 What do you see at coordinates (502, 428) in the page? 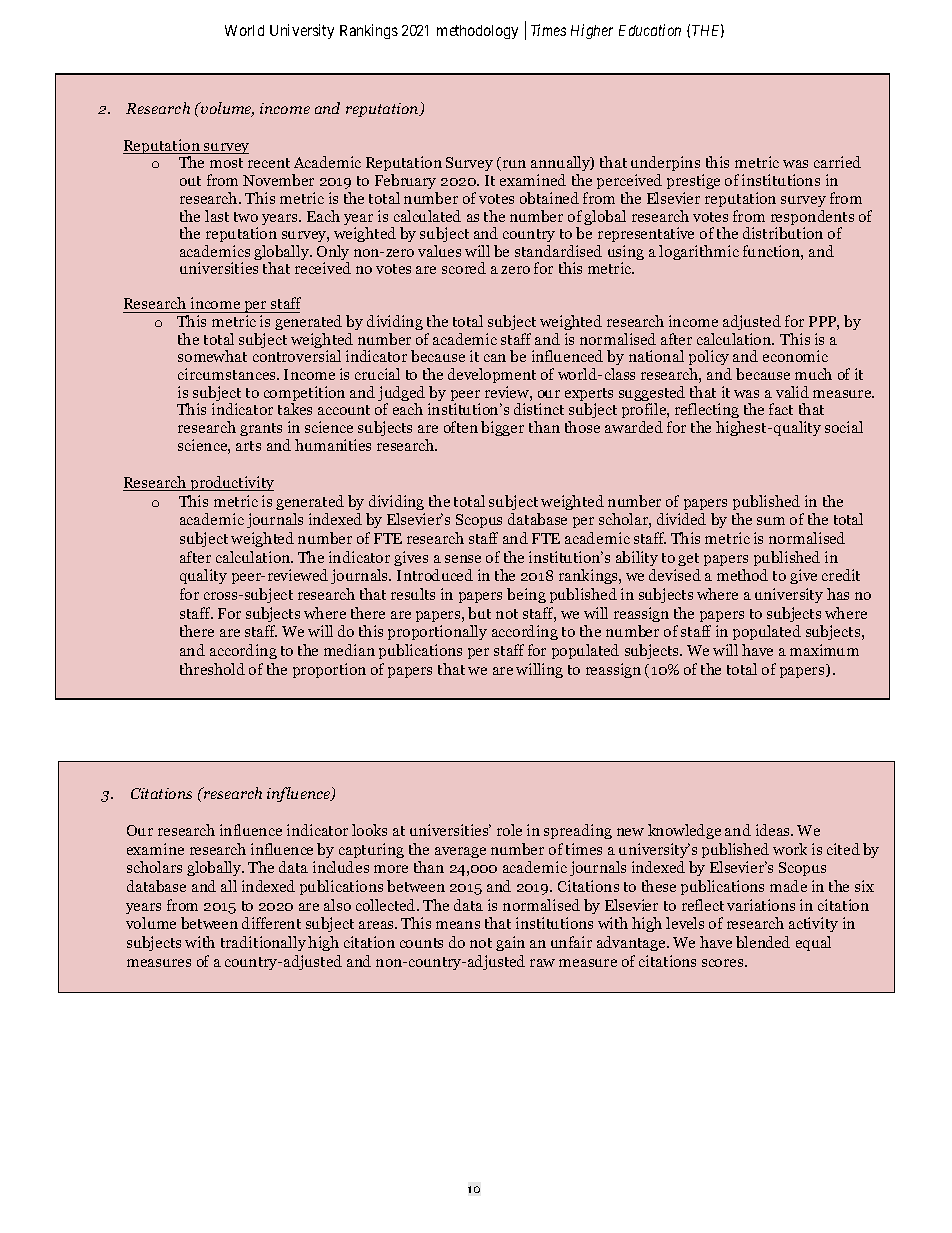
I see `bigger` at bounding box center [502, 428].
